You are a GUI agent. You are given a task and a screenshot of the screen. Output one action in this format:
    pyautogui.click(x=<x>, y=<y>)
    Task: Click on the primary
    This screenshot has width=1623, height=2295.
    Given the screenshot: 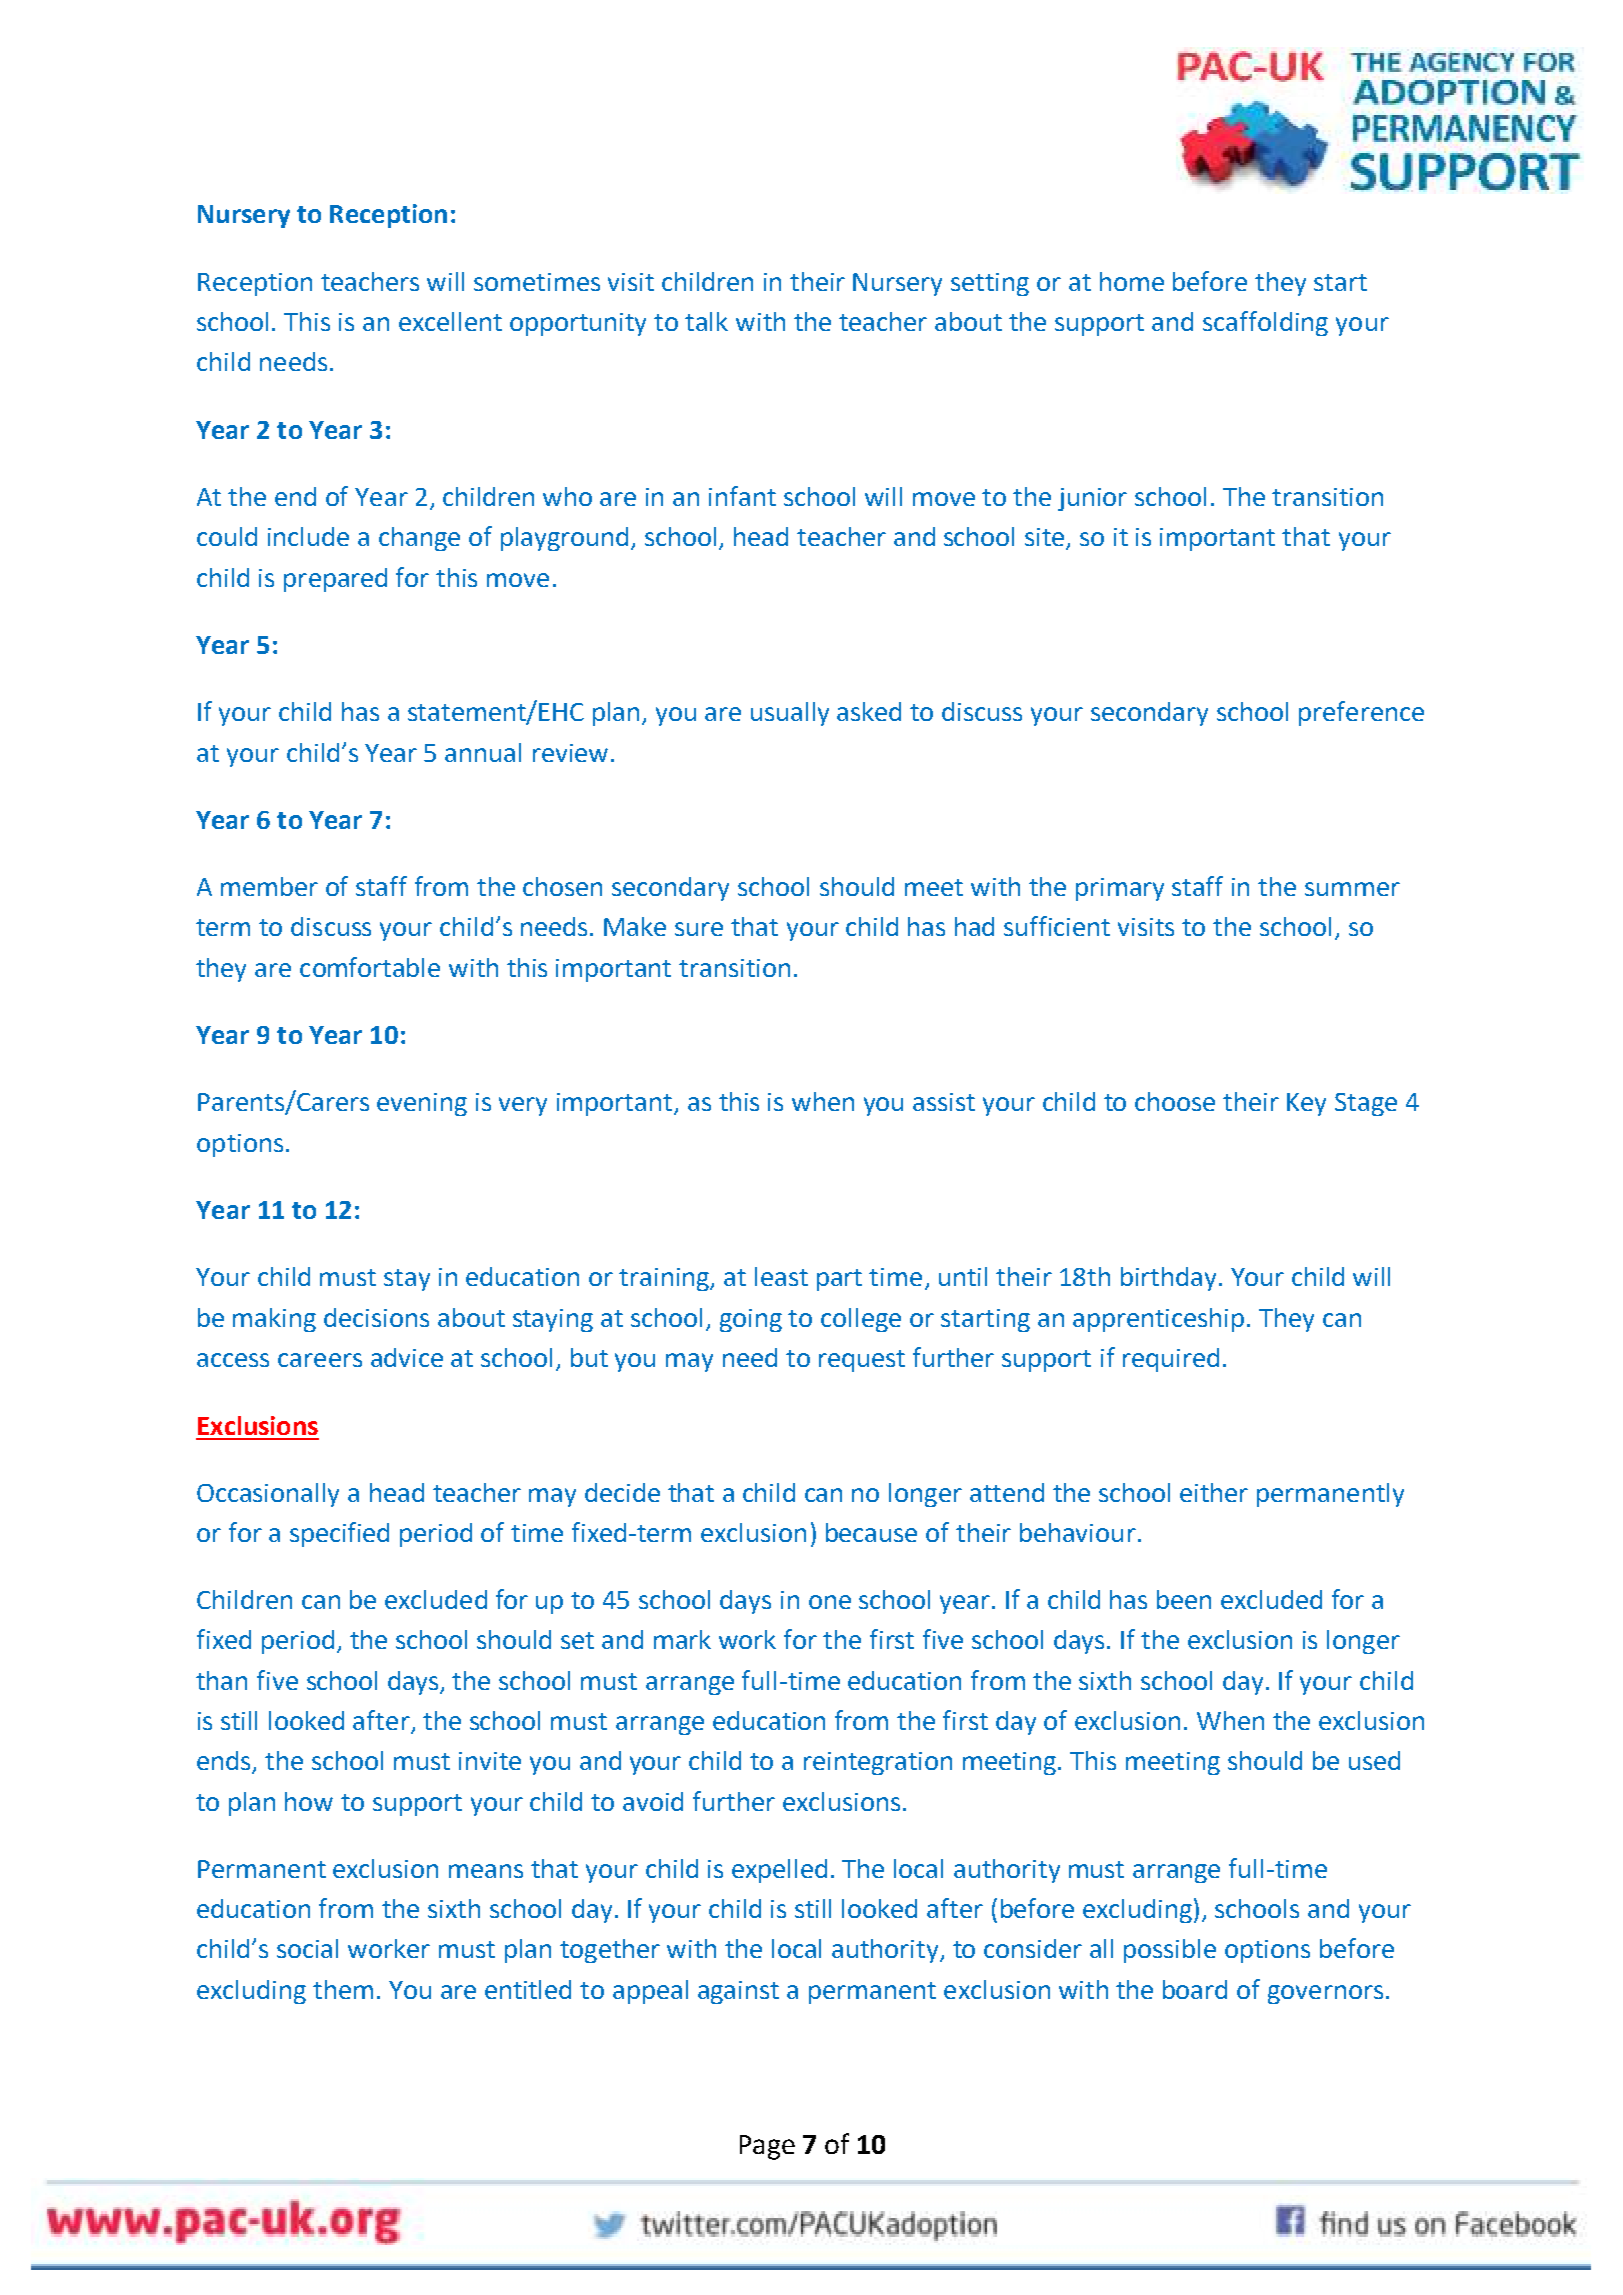 What is the action you would take?
    pyautogui.click(x=1120, y=889)
